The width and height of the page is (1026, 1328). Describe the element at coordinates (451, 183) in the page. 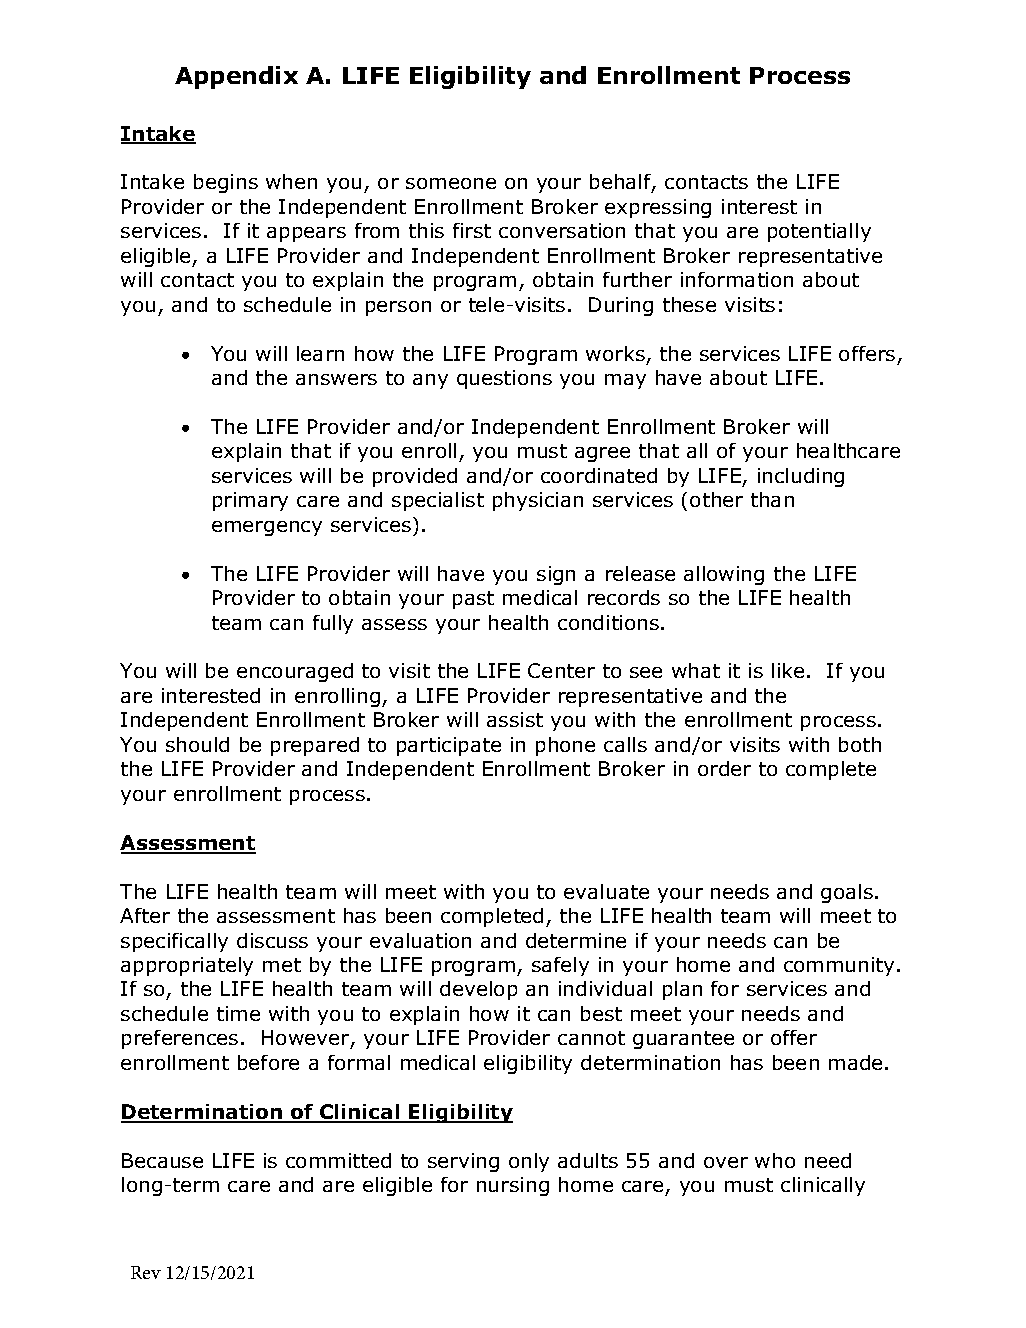

I see `someone` at that location.
